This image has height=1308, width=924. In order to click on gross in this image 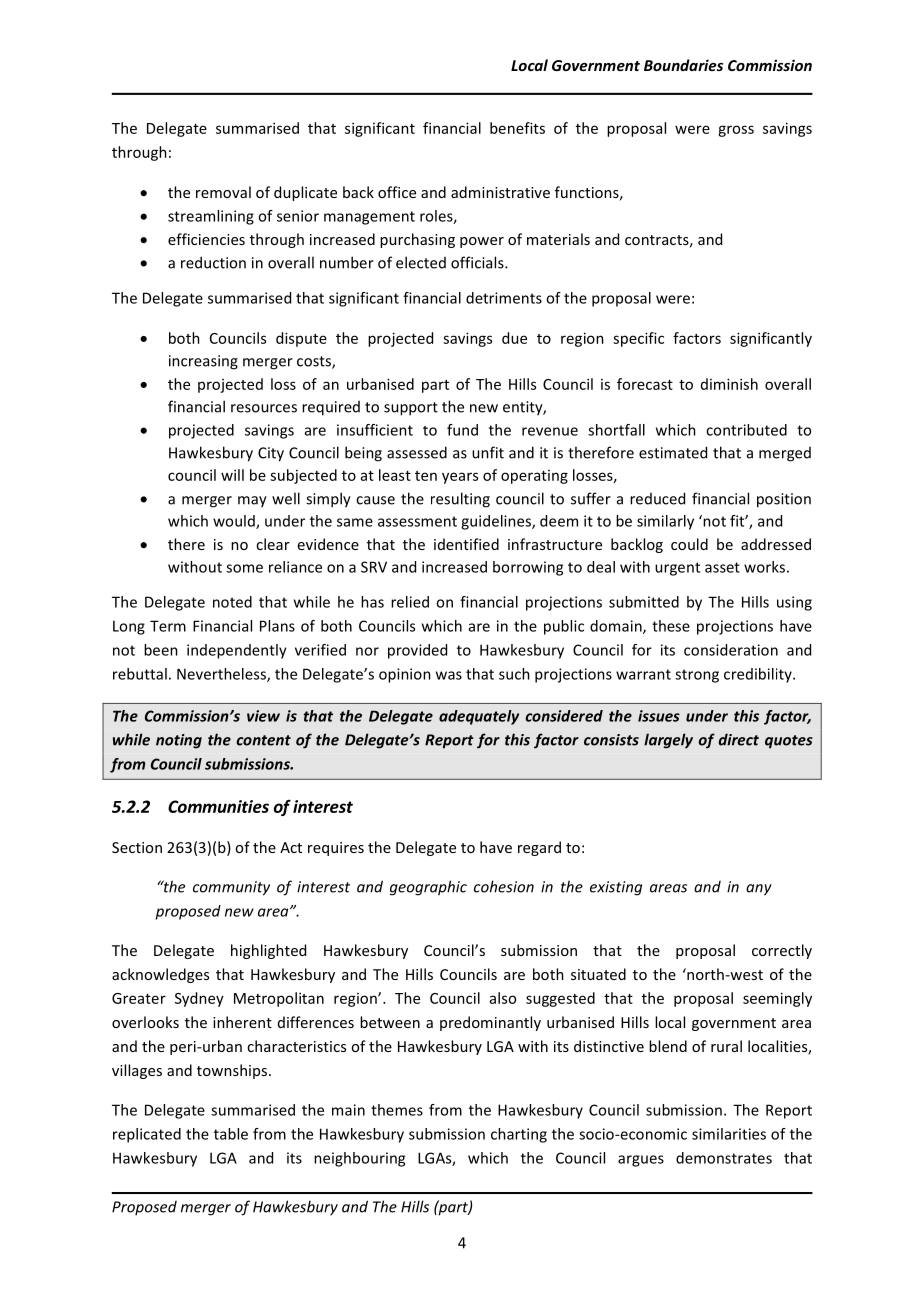, I will do `click(736, 131)`.
